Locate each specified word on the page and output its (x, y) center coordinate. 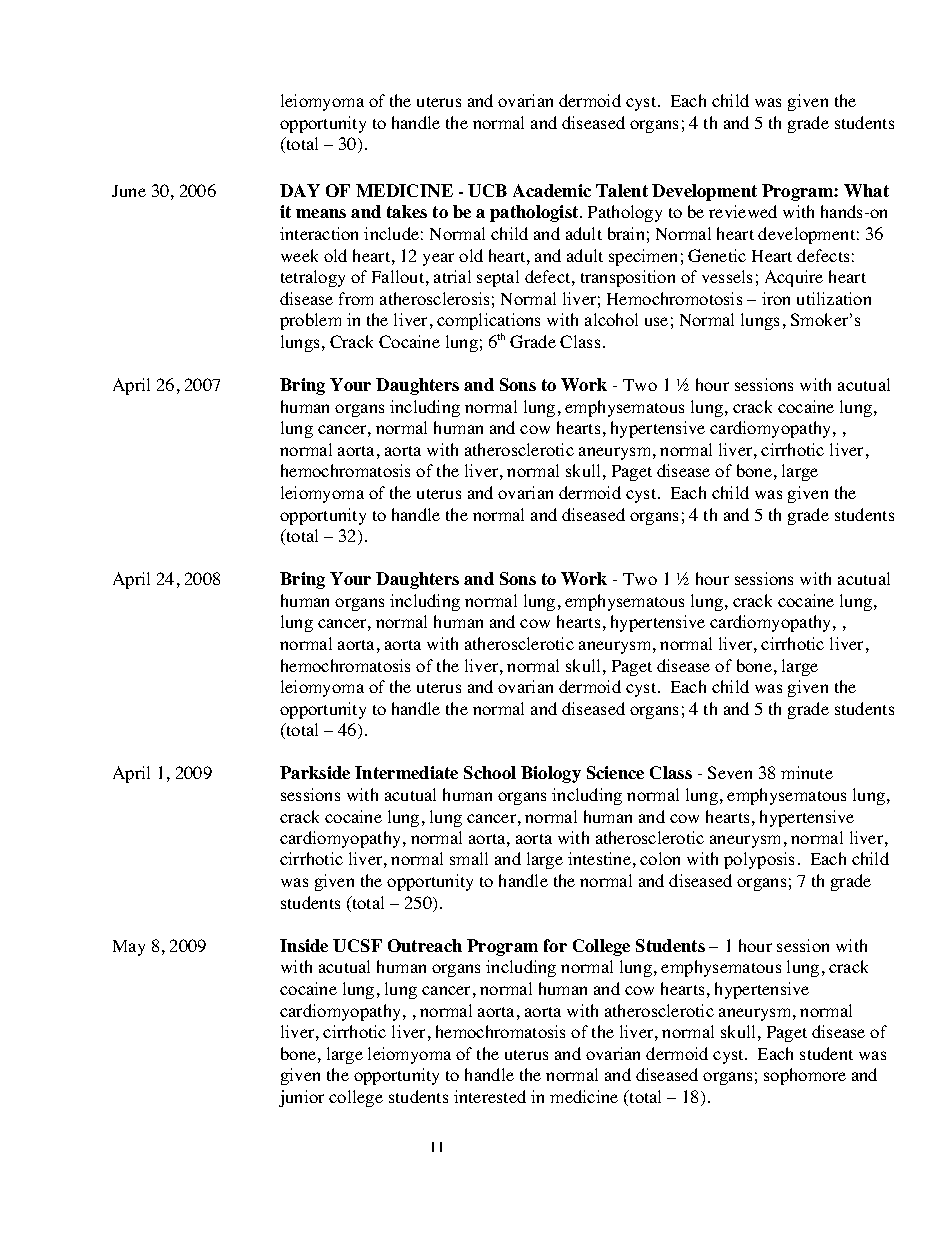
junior (301, 1098)
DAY (300, 190)
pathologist (535, 213)
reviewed (743, 211)
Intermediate (406, 772)
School (490, 772)
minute (807, 772)
